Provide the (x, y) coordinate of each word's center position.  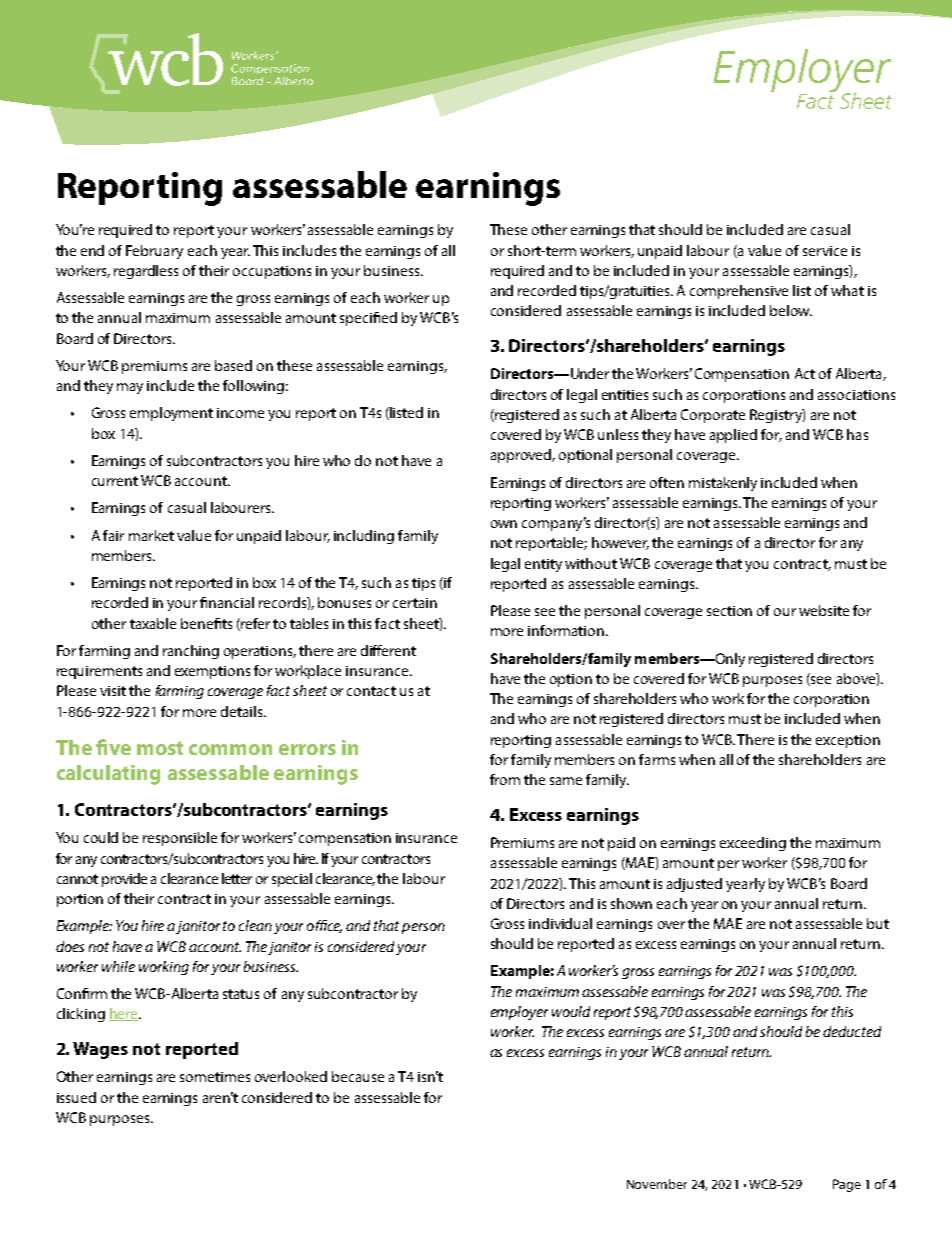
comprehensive (739, 292)
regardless (146, 272)
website (824, 610)
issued (76, 1097)
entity (543, 565)
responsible (180, 839)
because (358, 1076)
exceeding (753, 844)
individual (560, 923)
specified (368, 319)
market (151, 535)
